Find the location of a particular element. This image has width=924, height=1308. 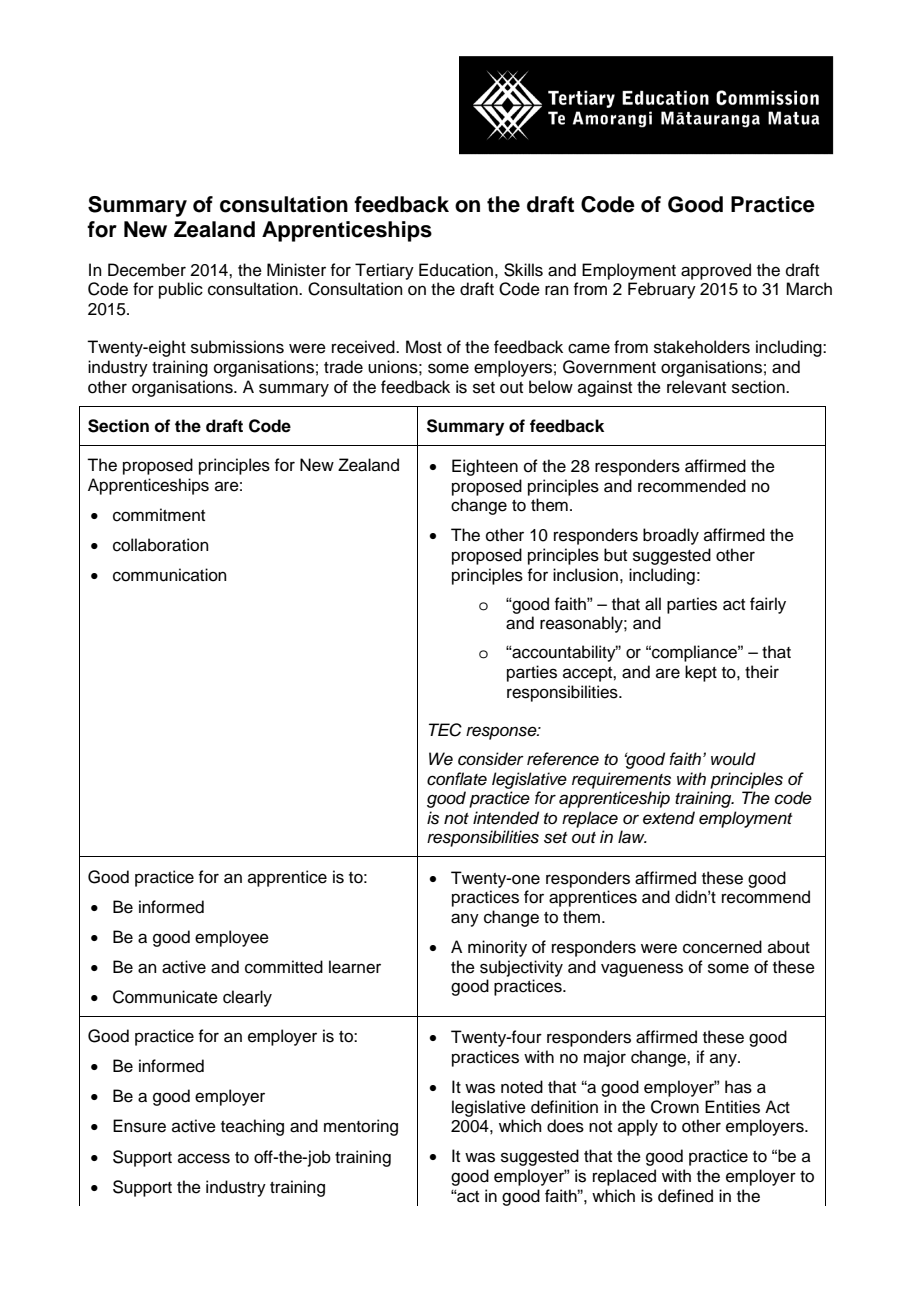

inclusion is located at coordinates (585, 575).
